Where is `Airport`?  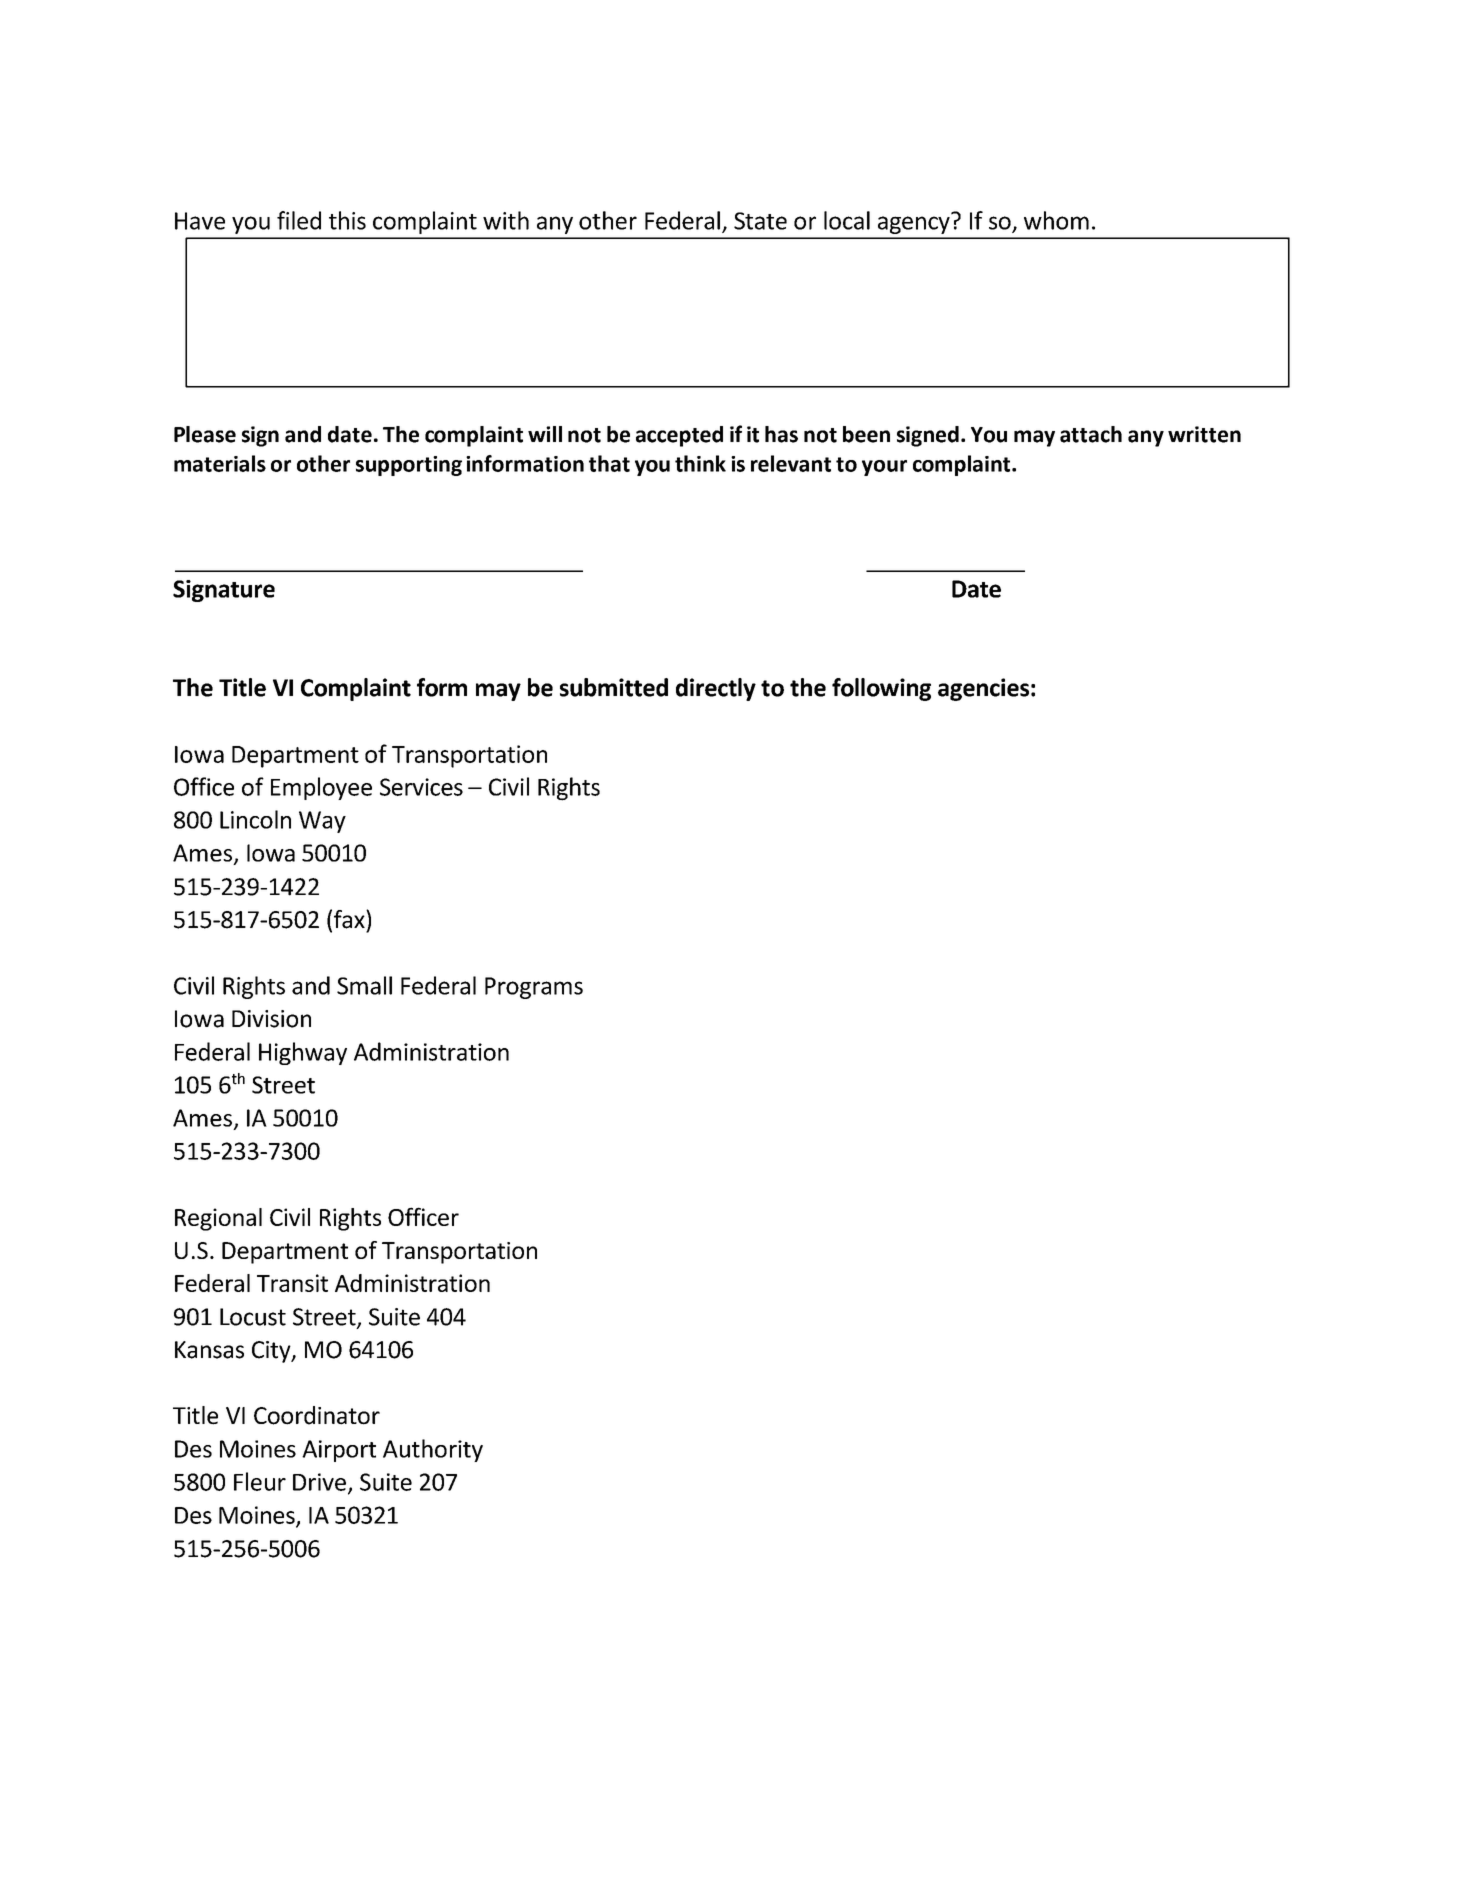
Airport is located at coordinates (339, 1451).
